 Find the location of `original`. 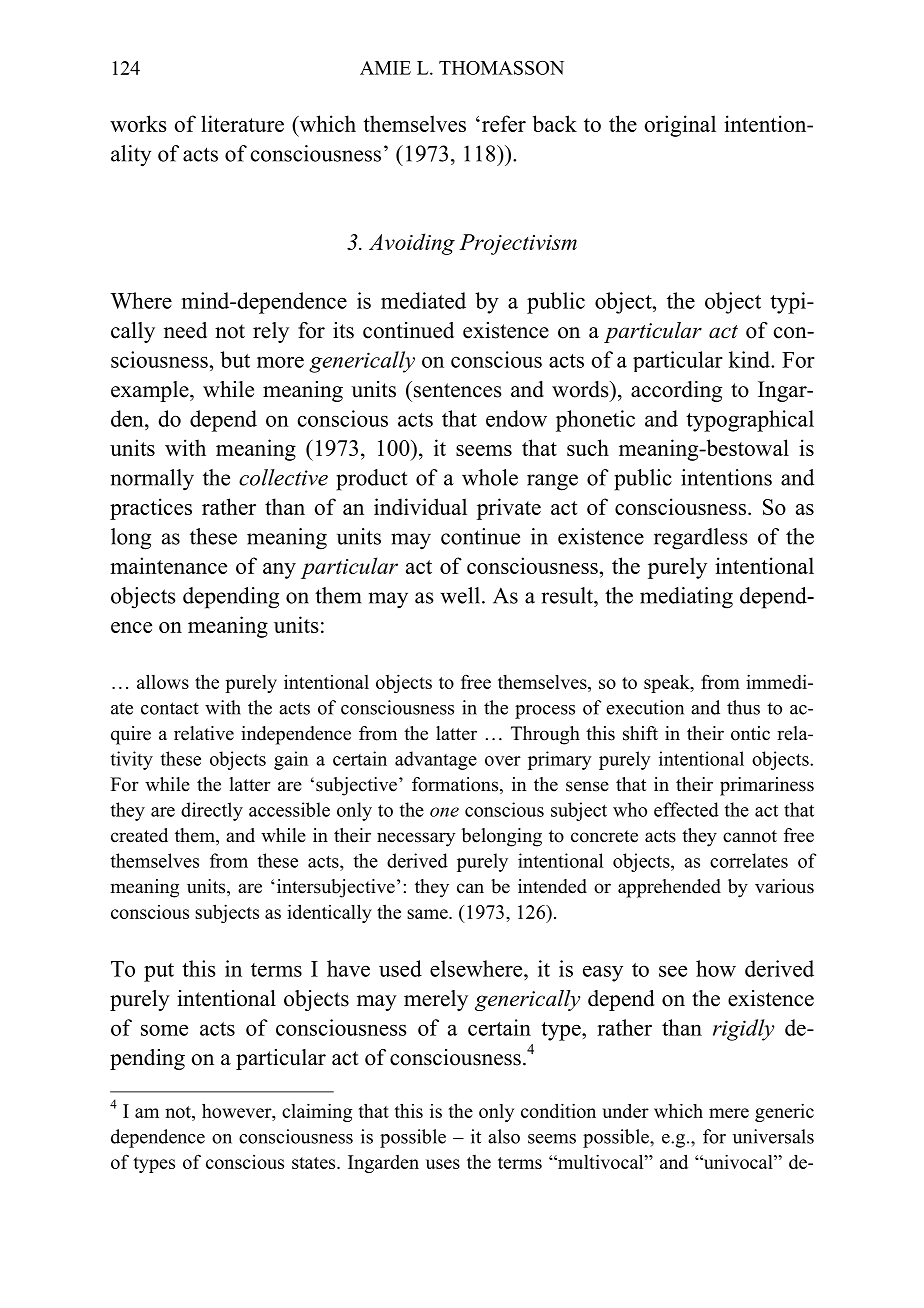

original is located at coordinates (680, 126).
